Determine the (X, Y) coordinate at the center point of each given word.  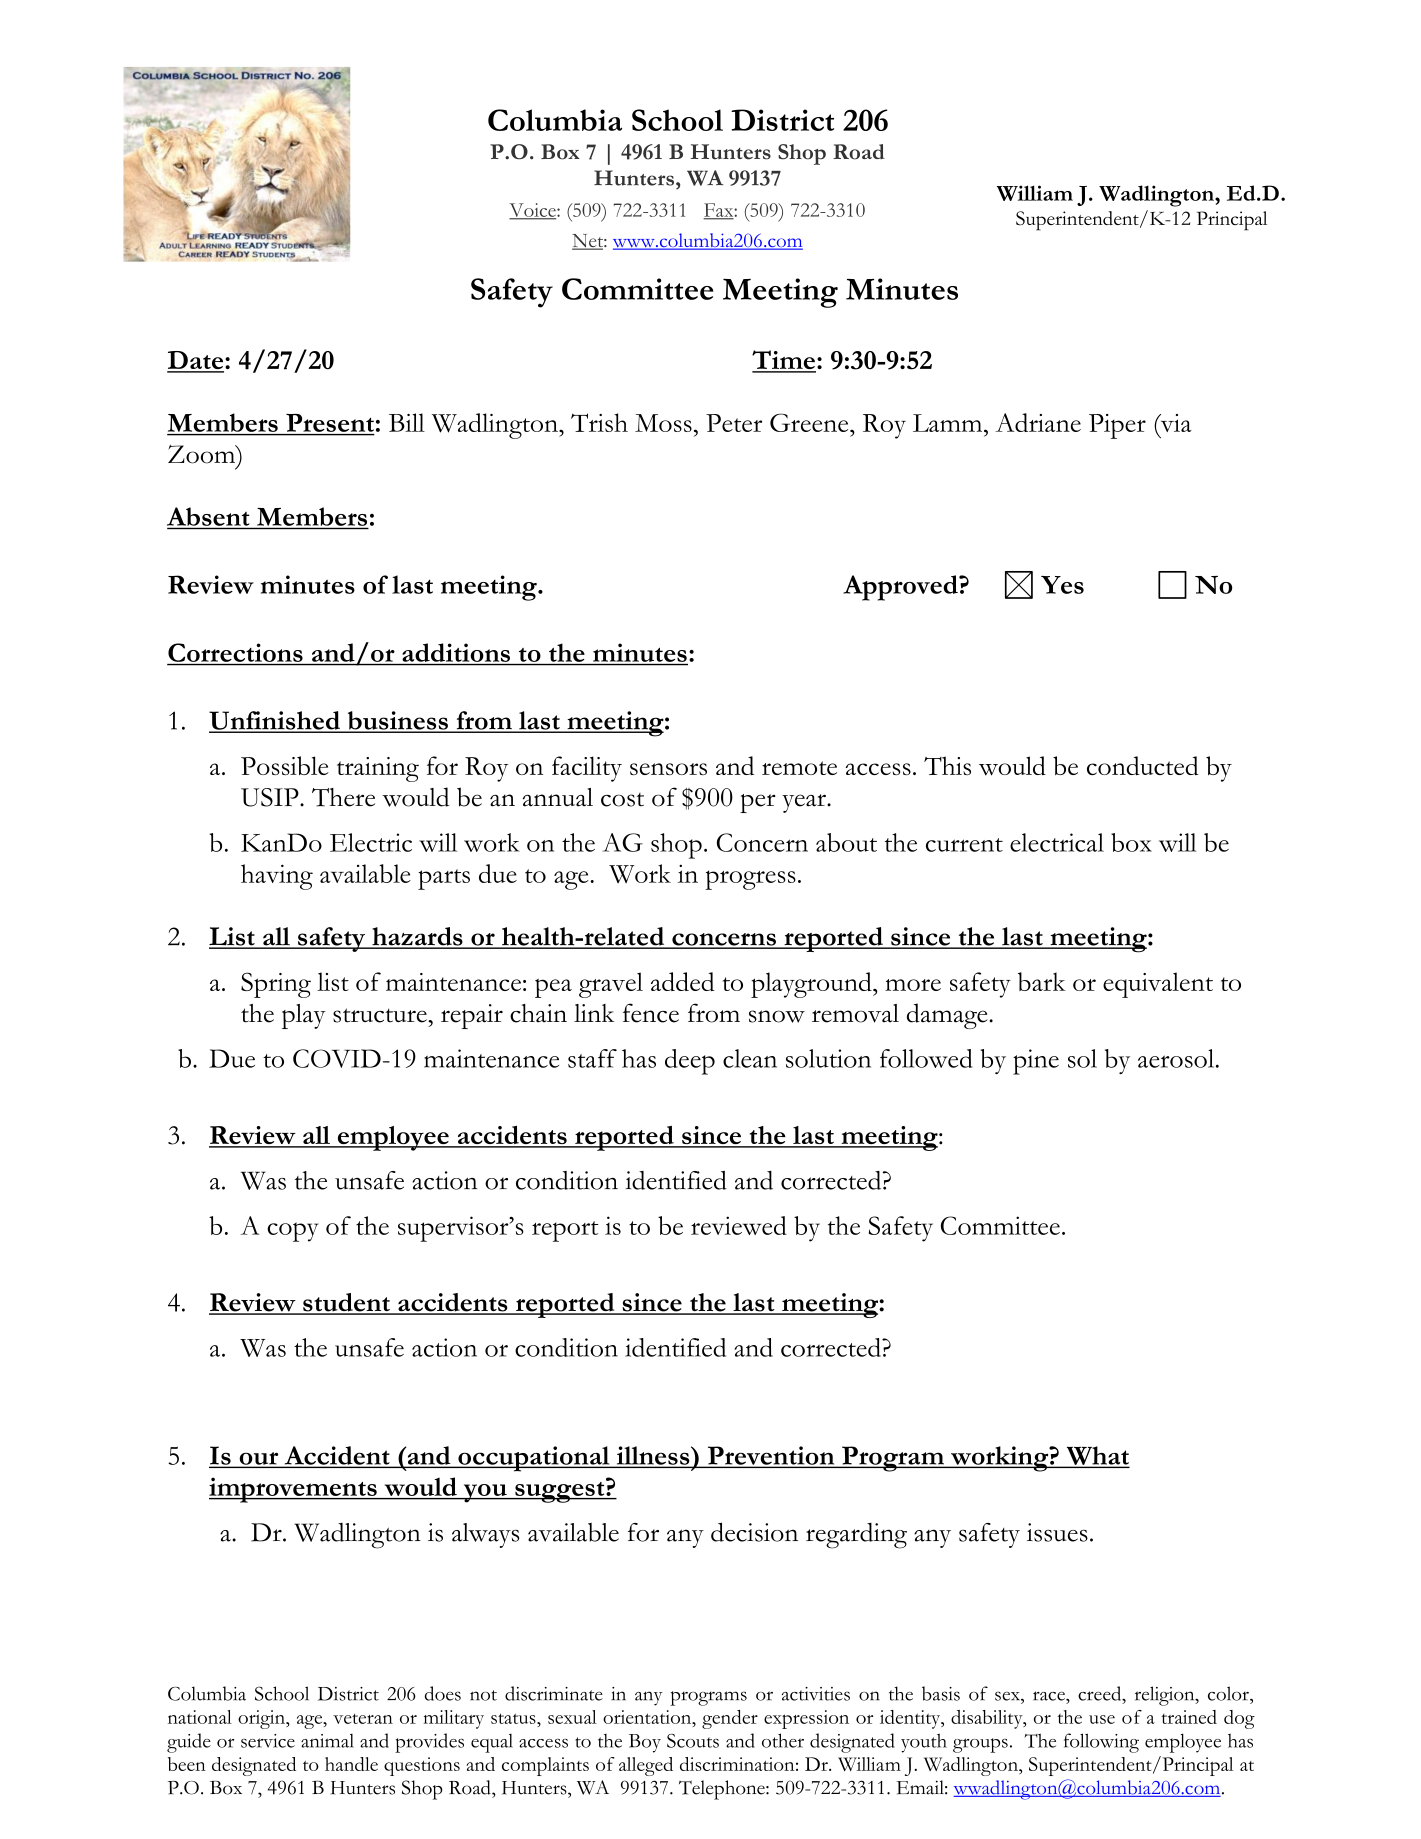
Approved (901, 588)
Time (784, 361)
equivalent (1158, 985)
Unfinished (276, 721)
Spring (276, 985)
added (683, 981)
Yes (1062, 585)
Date (196, 361)
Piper (1117, 426)
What (1096, 1456)
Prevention (771, 1456)
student (346, 1303)
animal (327, 1741)
